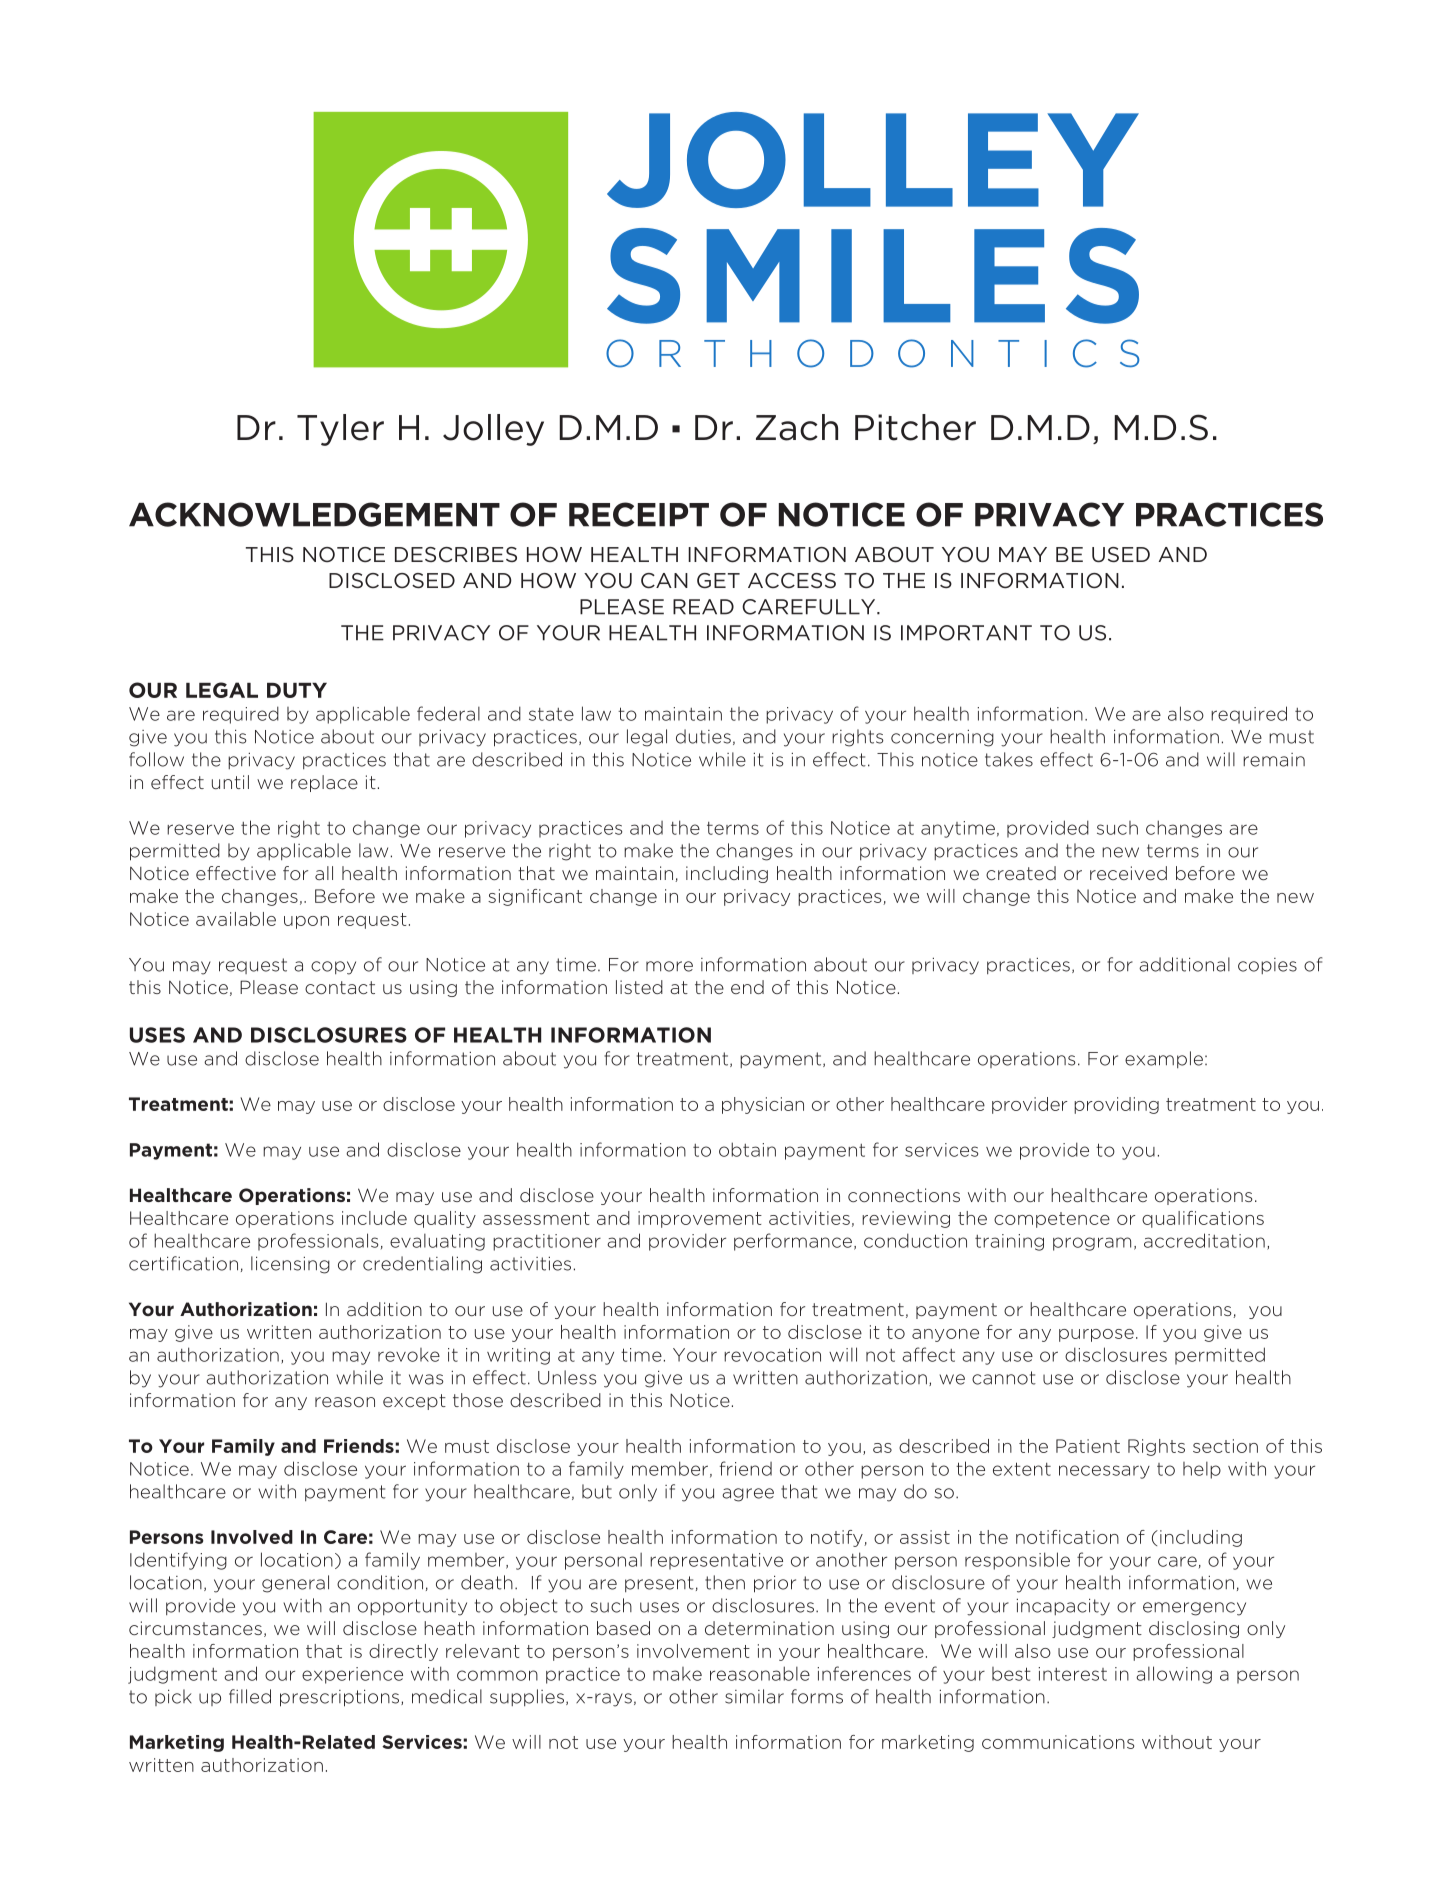 This image has width=1453, height=1880. Describe the element at coordinates (414, 1402) in the image. I see `except` at that location.
